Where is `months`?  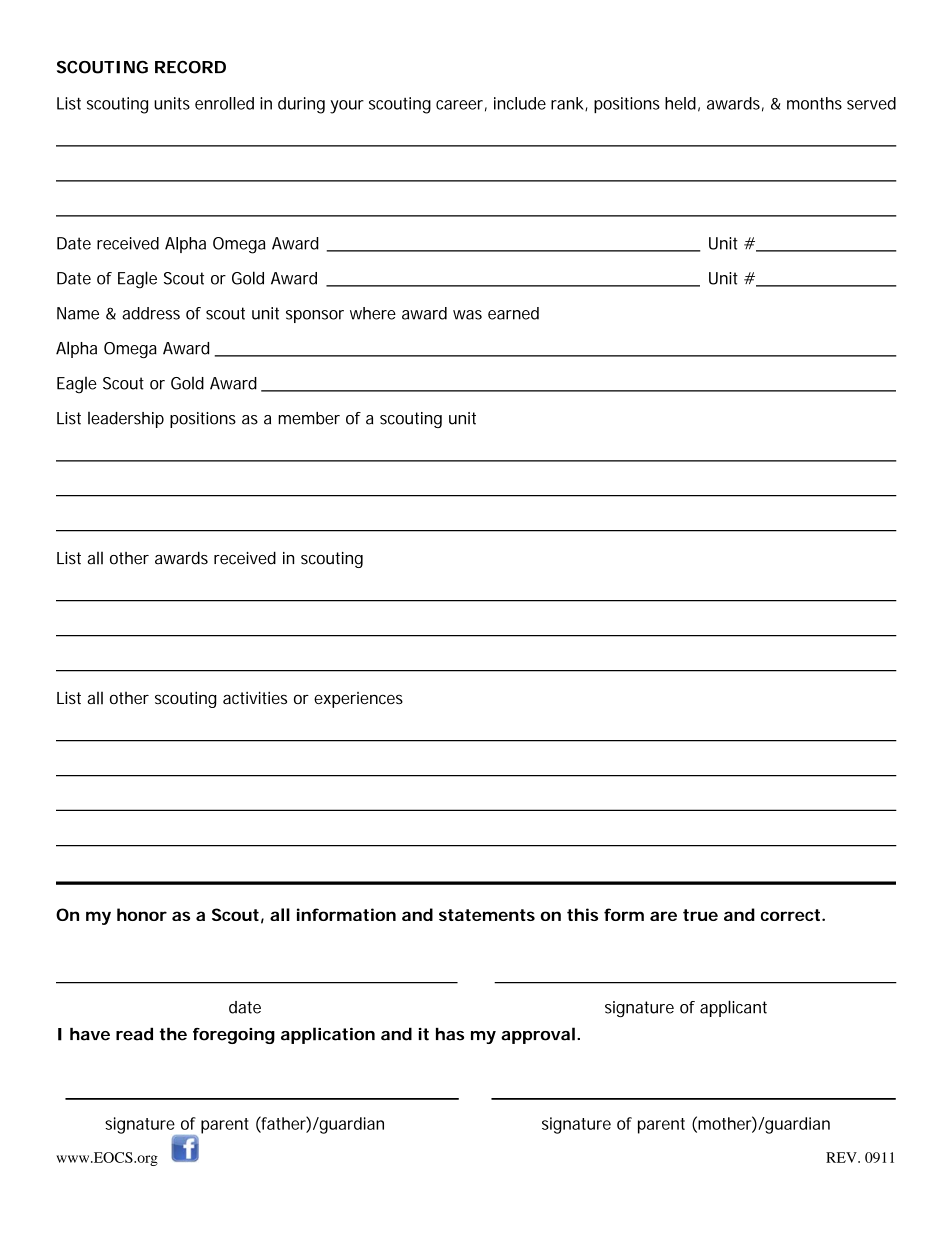 months is located at coordinates (814, 103).
